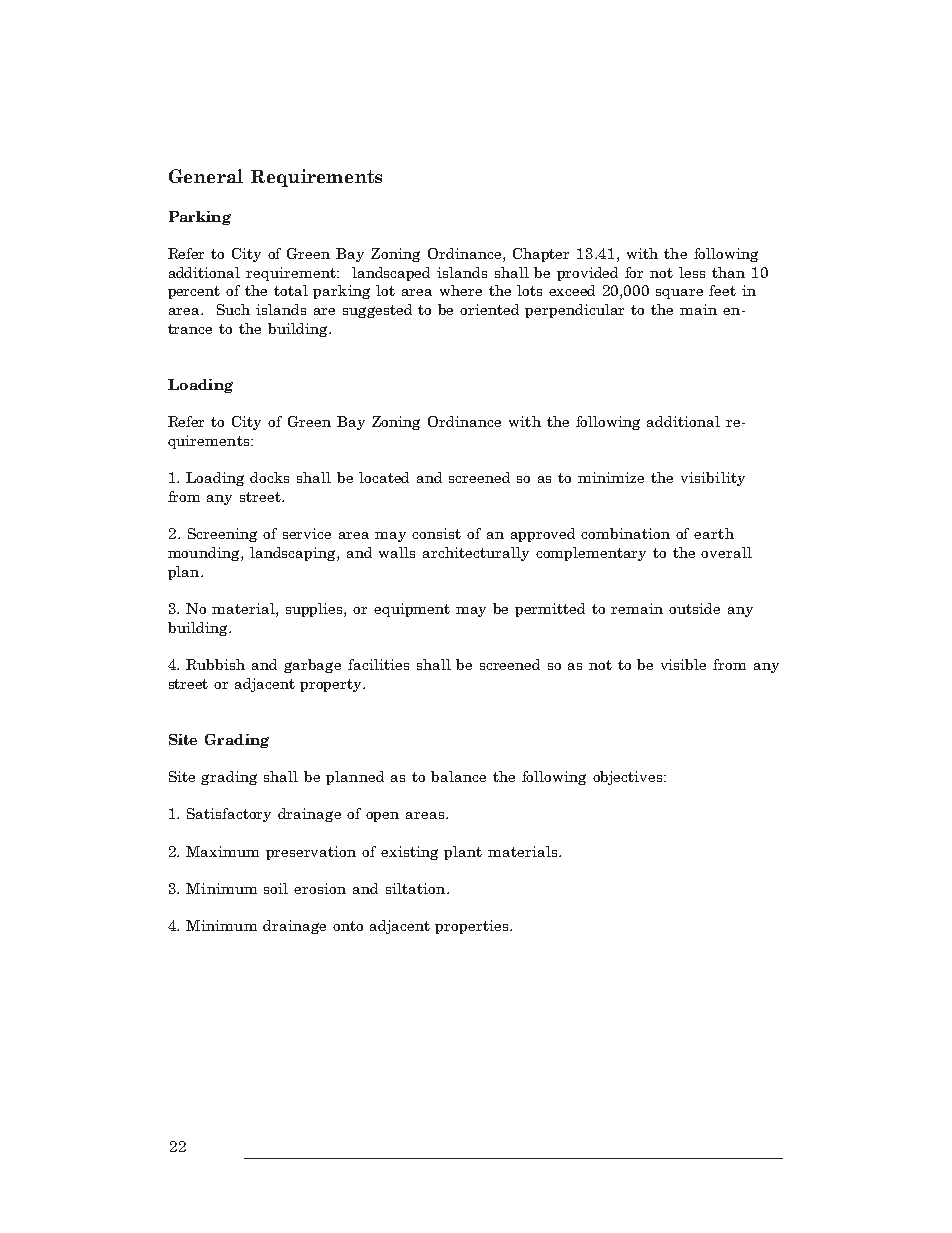  What do you see at coordinates (629, 778) in the screenshot?
I see `objectives` at bounding box center [629, 778].
